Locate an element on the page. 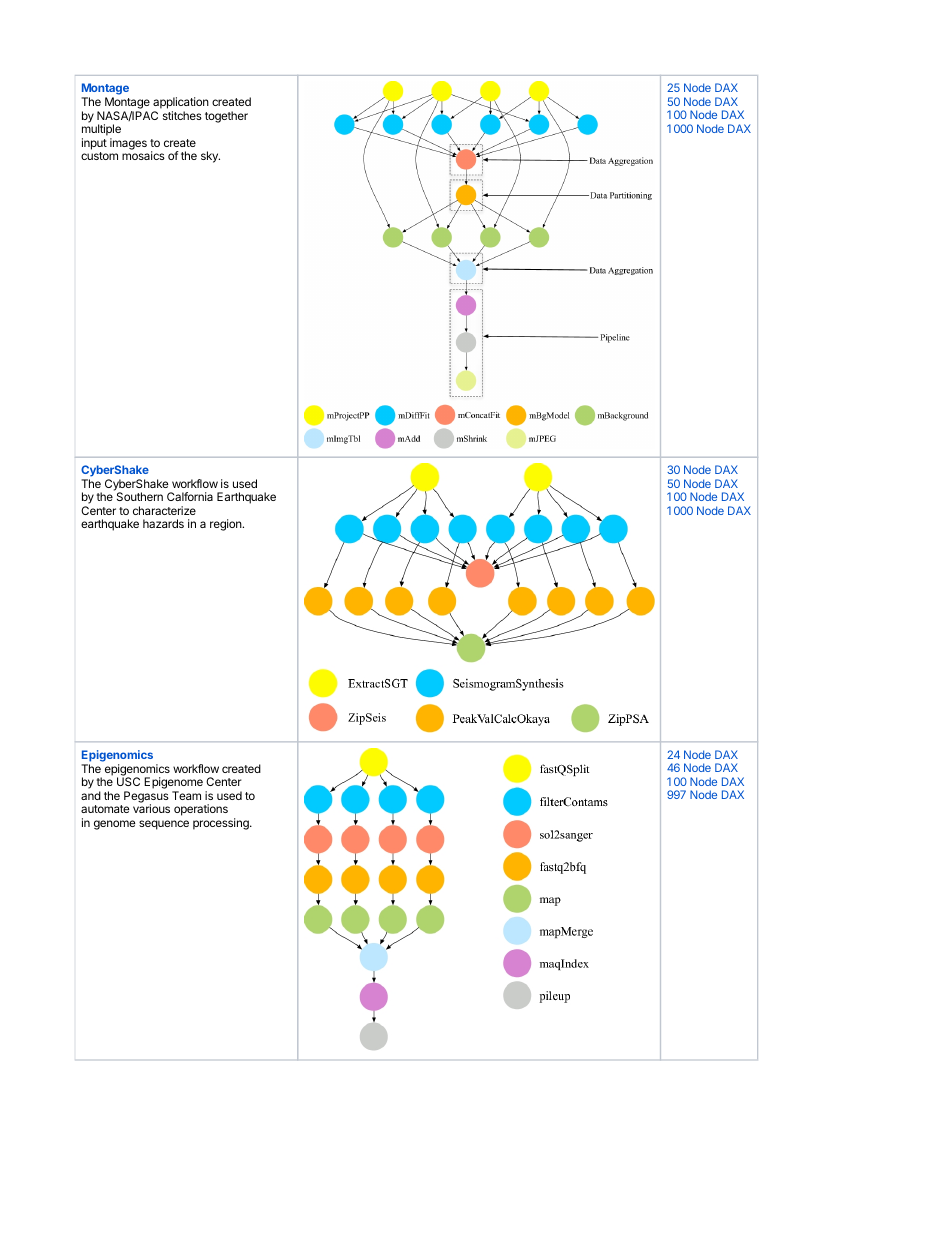 Image resolution: width=952 pixels, height=1233 pixels. operations is located at coordinates (201, 810).
